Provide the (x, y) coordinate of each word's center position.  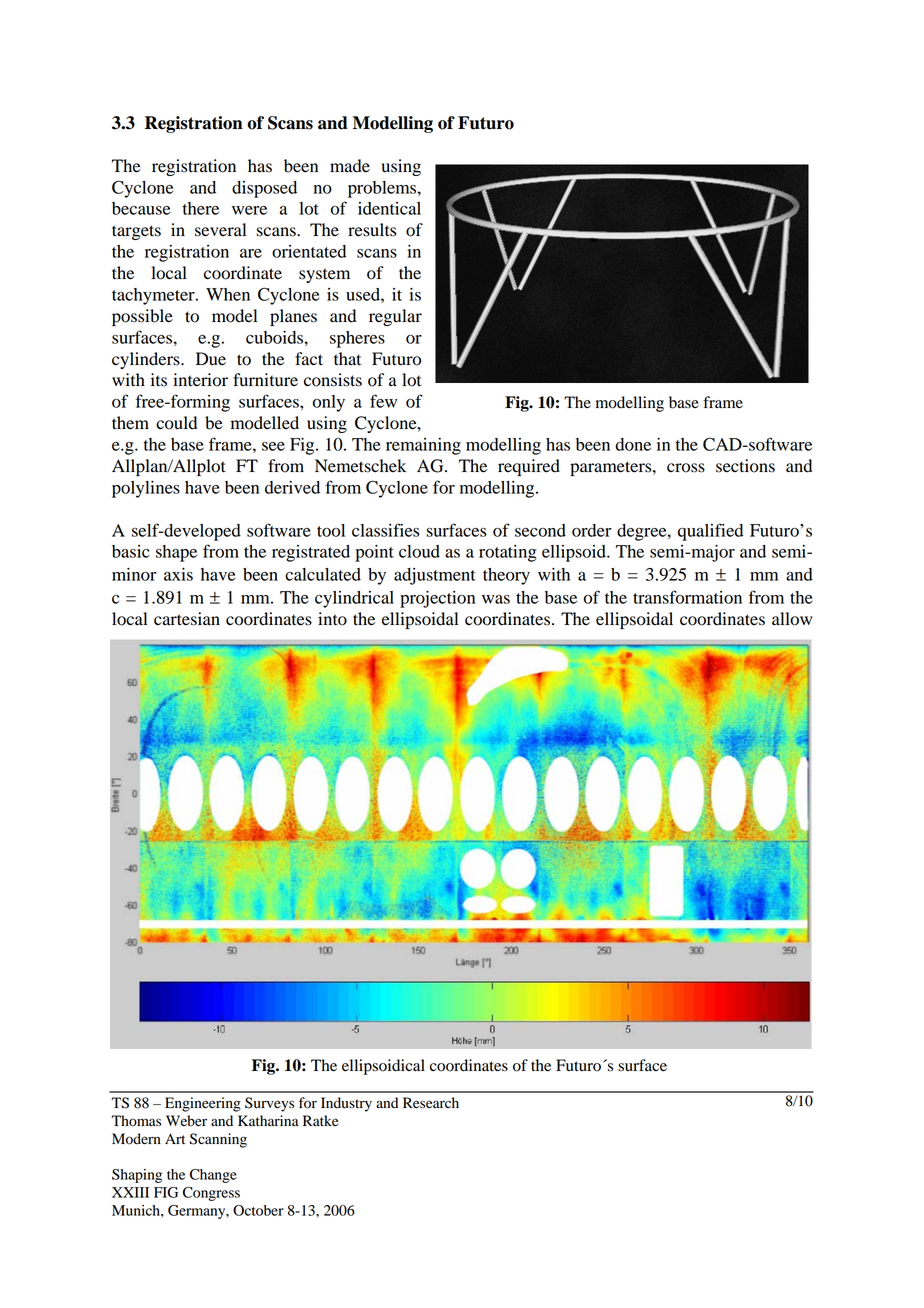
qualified (710, 532)
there (201, 208)
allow (792, 619)
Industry (346, 1104)
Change (213, 1176)
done (633, 444)
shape (176, 553)
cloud (419, 551)
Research (431, 1102)
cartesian (187, 619)
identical (389, 208)
